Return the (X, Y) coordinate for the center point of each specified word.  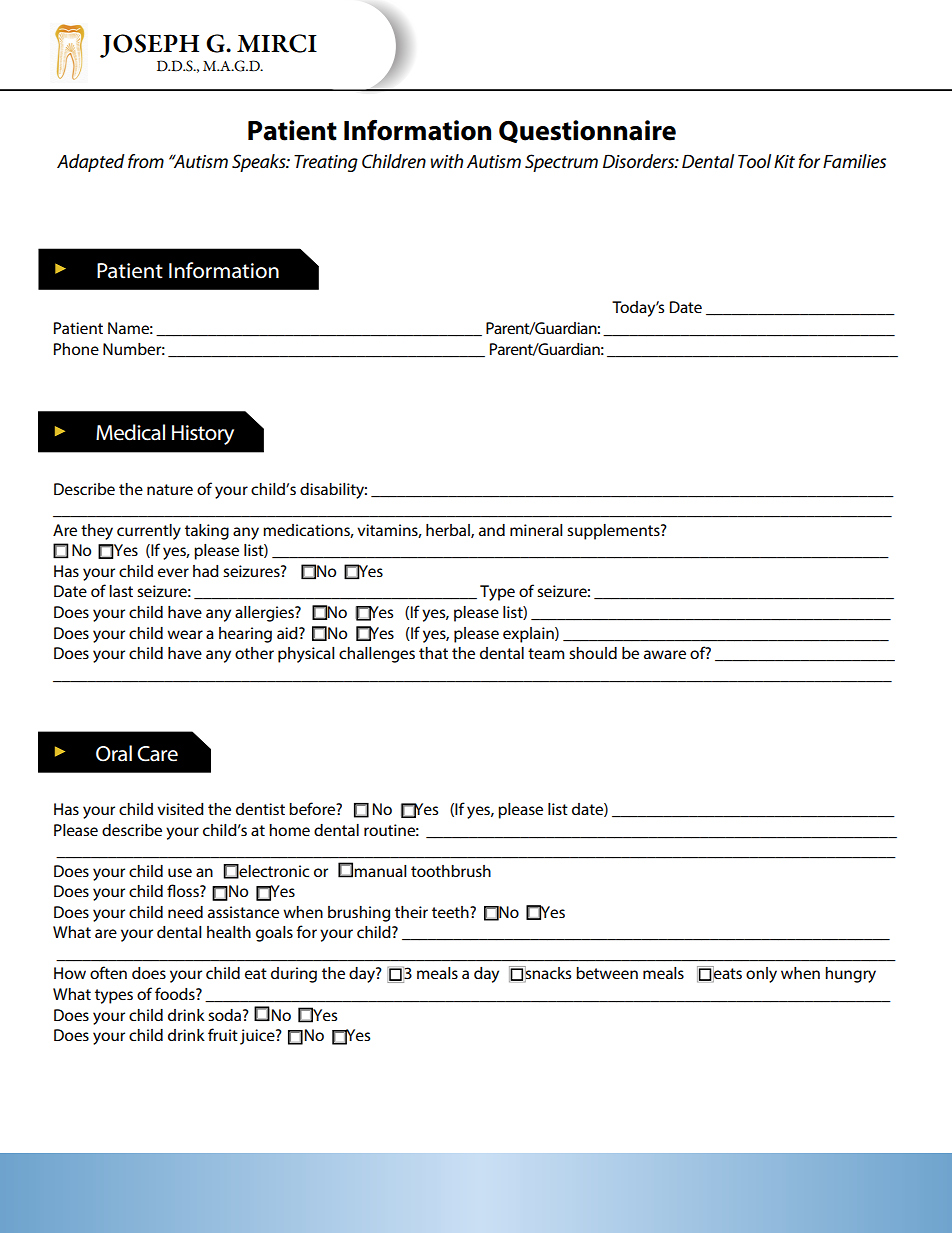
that (433, 653)
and (492, 530)
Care (157, 754)
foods (176, 993)
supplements (614, 532)
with (447, 161)
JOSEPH (149, 46)
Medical (130, 432)
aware (665, 654)
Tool (754, 161)
